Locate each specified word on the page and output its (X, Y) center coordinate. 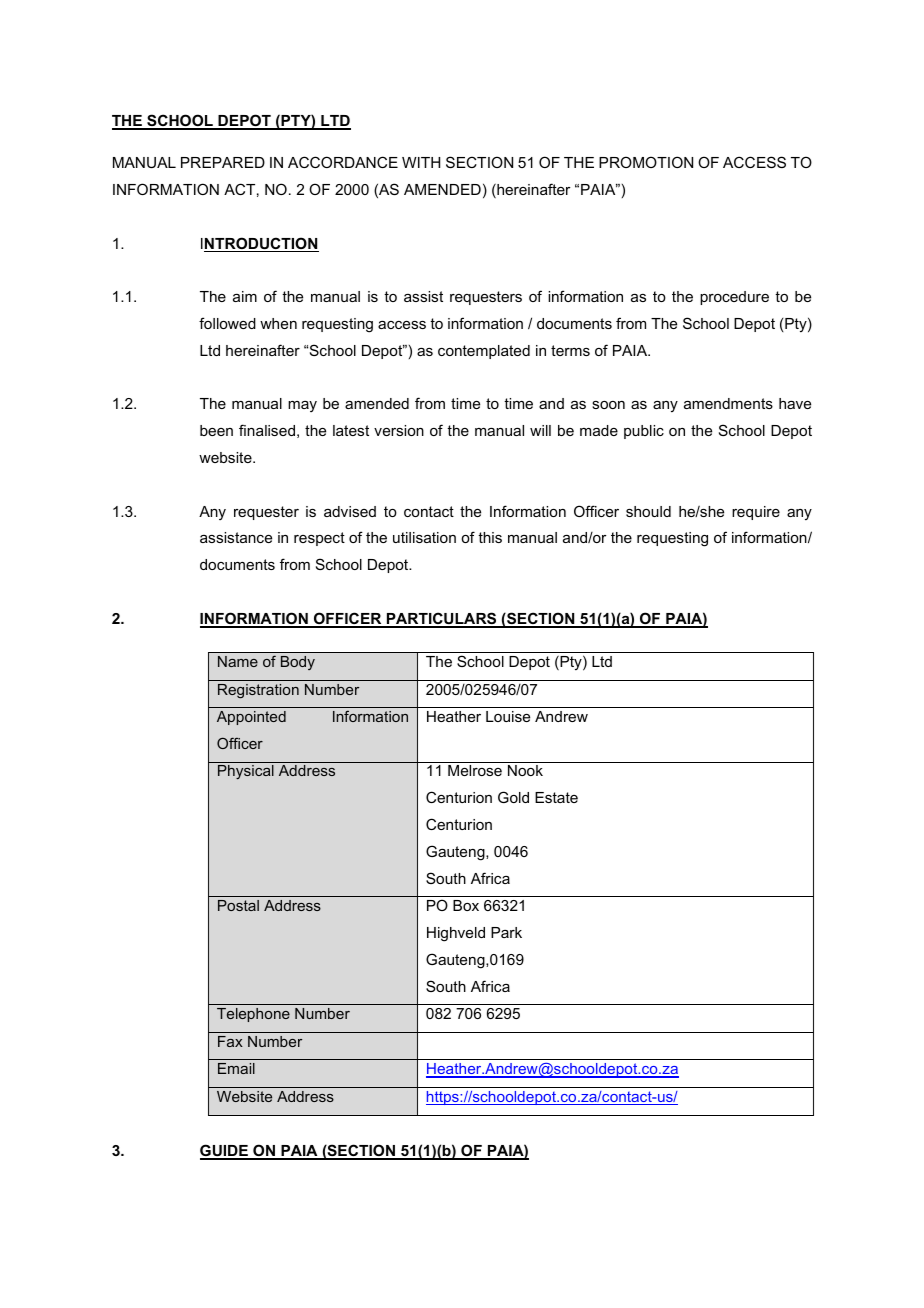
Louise (508, 716)
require (756, 513)
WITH (421, 162)
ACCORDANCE (343, 162)
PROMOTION (646, 162)
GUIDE (225, 1151)
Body (298, 663)
